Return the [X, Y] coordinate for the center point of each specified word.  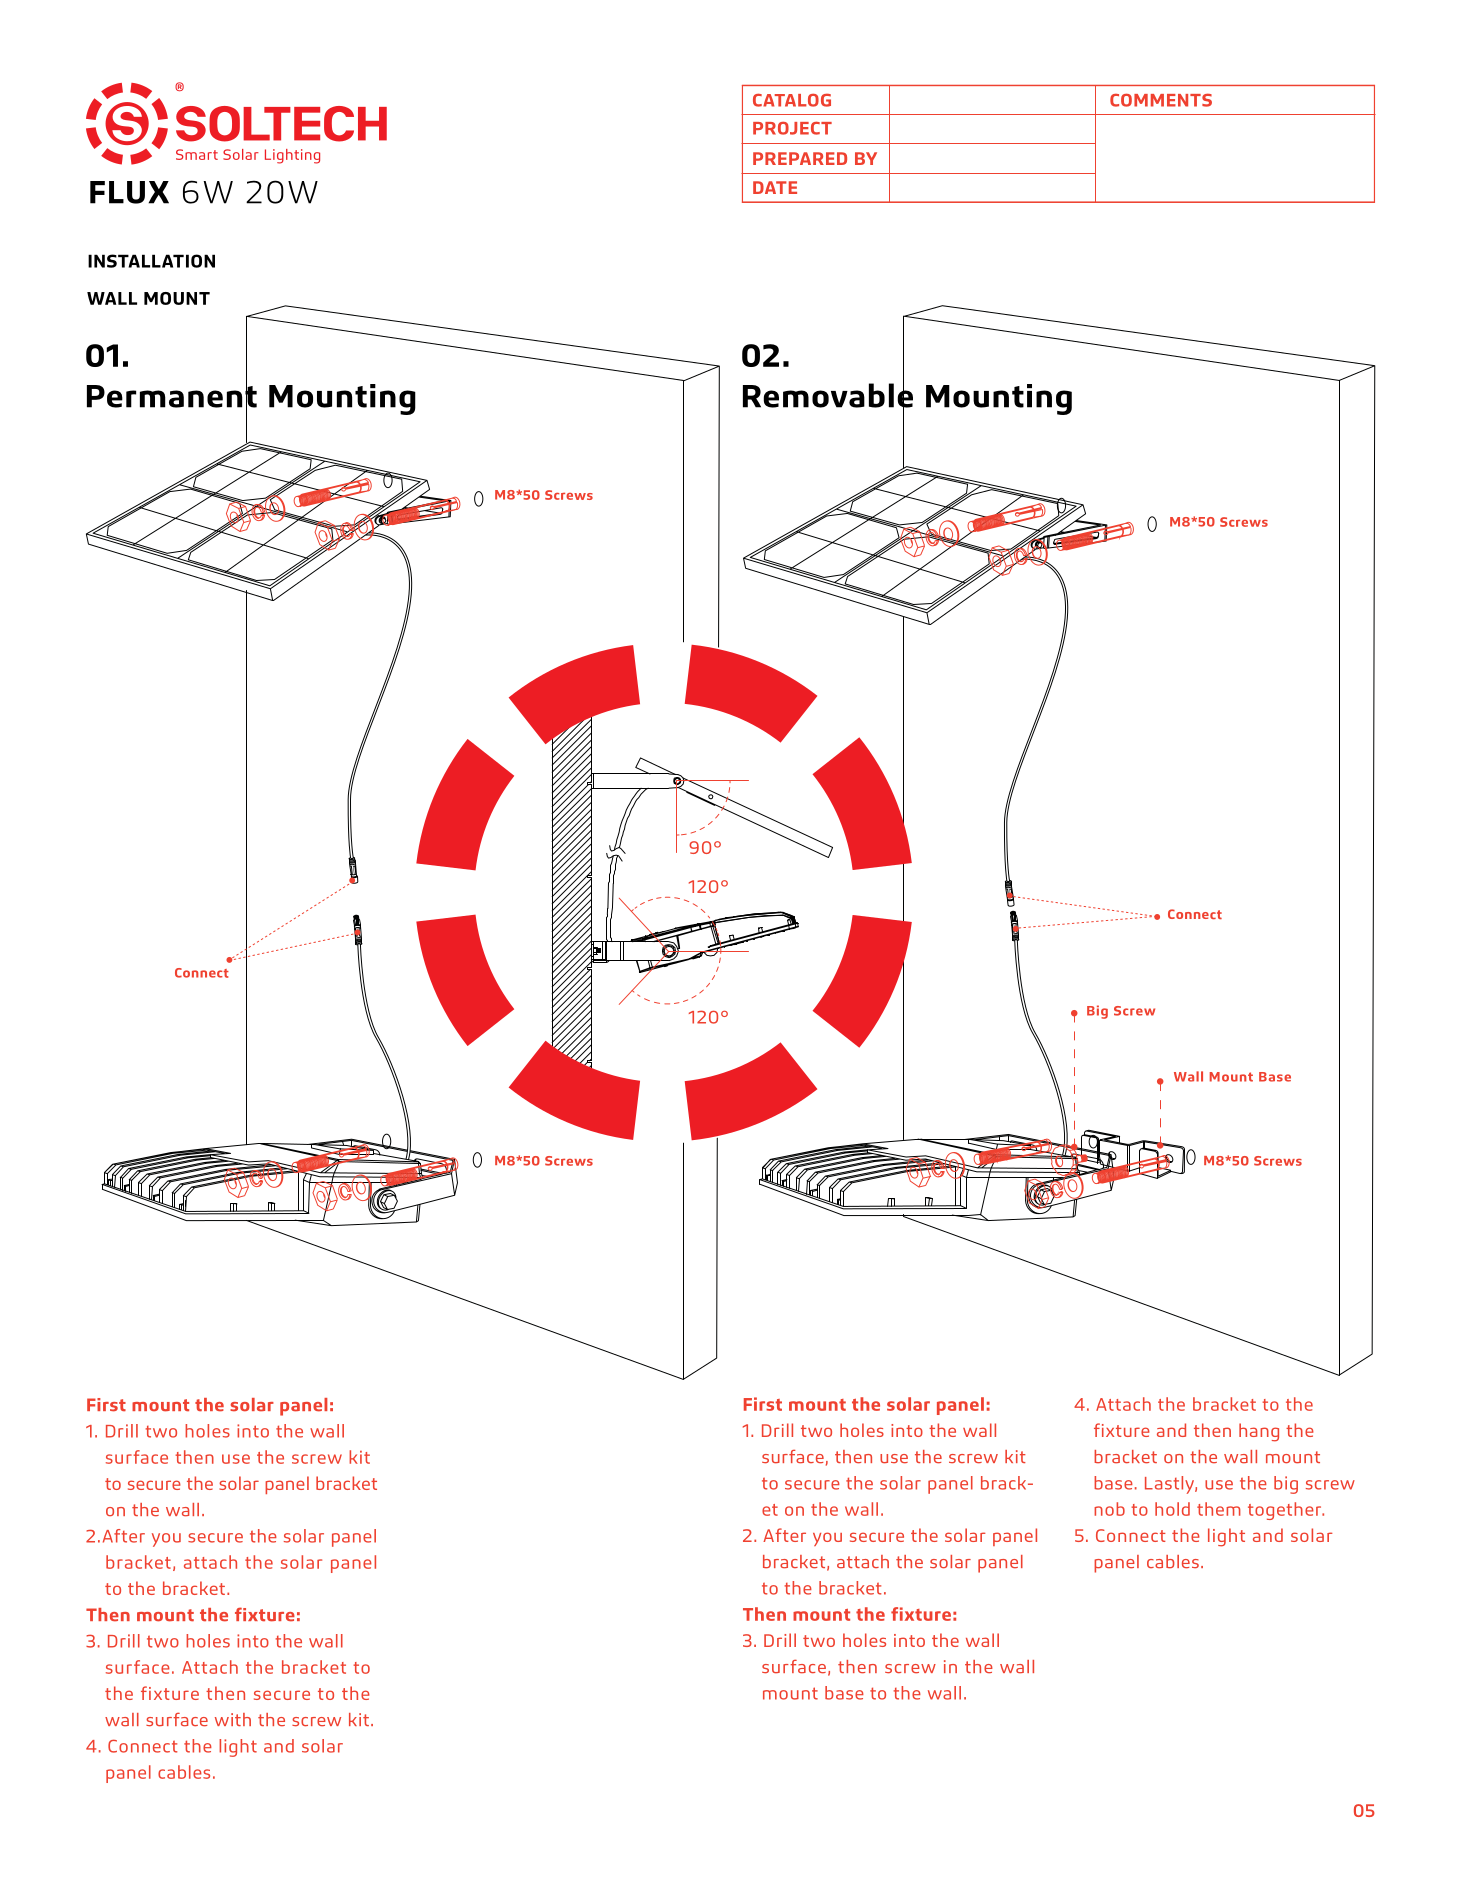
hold [1172, 1509]
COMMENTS [1161, 100]
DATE [775, 187]
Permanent [172, 396]
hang [1259, 1432]
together [1286, 1511]
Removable [828, 395]
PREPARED [800, 158]
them [1219, 1509]
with [233, 1719]
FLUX [129, 192]
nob [1109, 1509]
